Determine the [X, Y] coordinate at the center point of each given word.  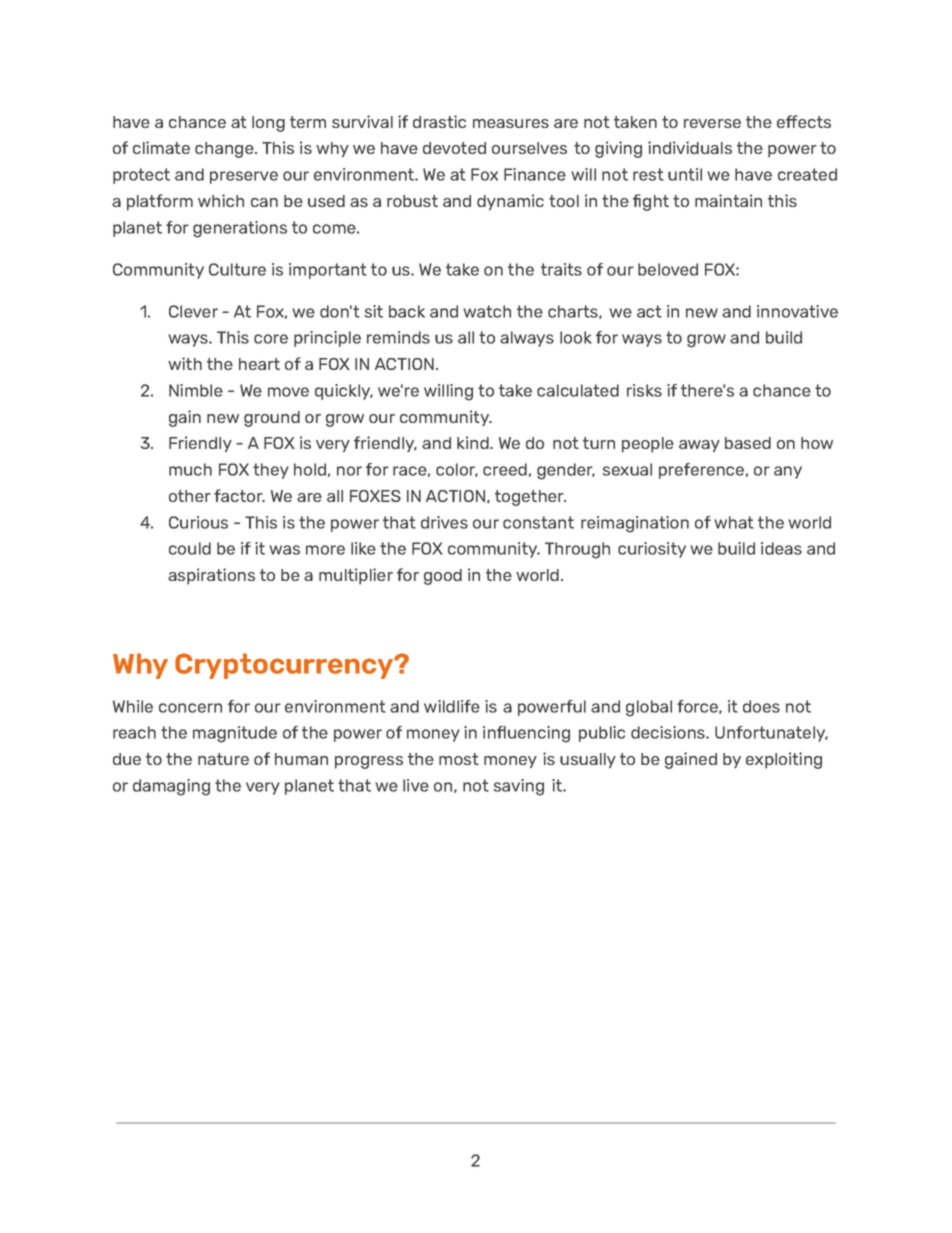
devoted [454, 148]
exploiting [784, 760]
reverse [712, 123]
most [459, 759]
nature [223, 759]
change [225, 150]
